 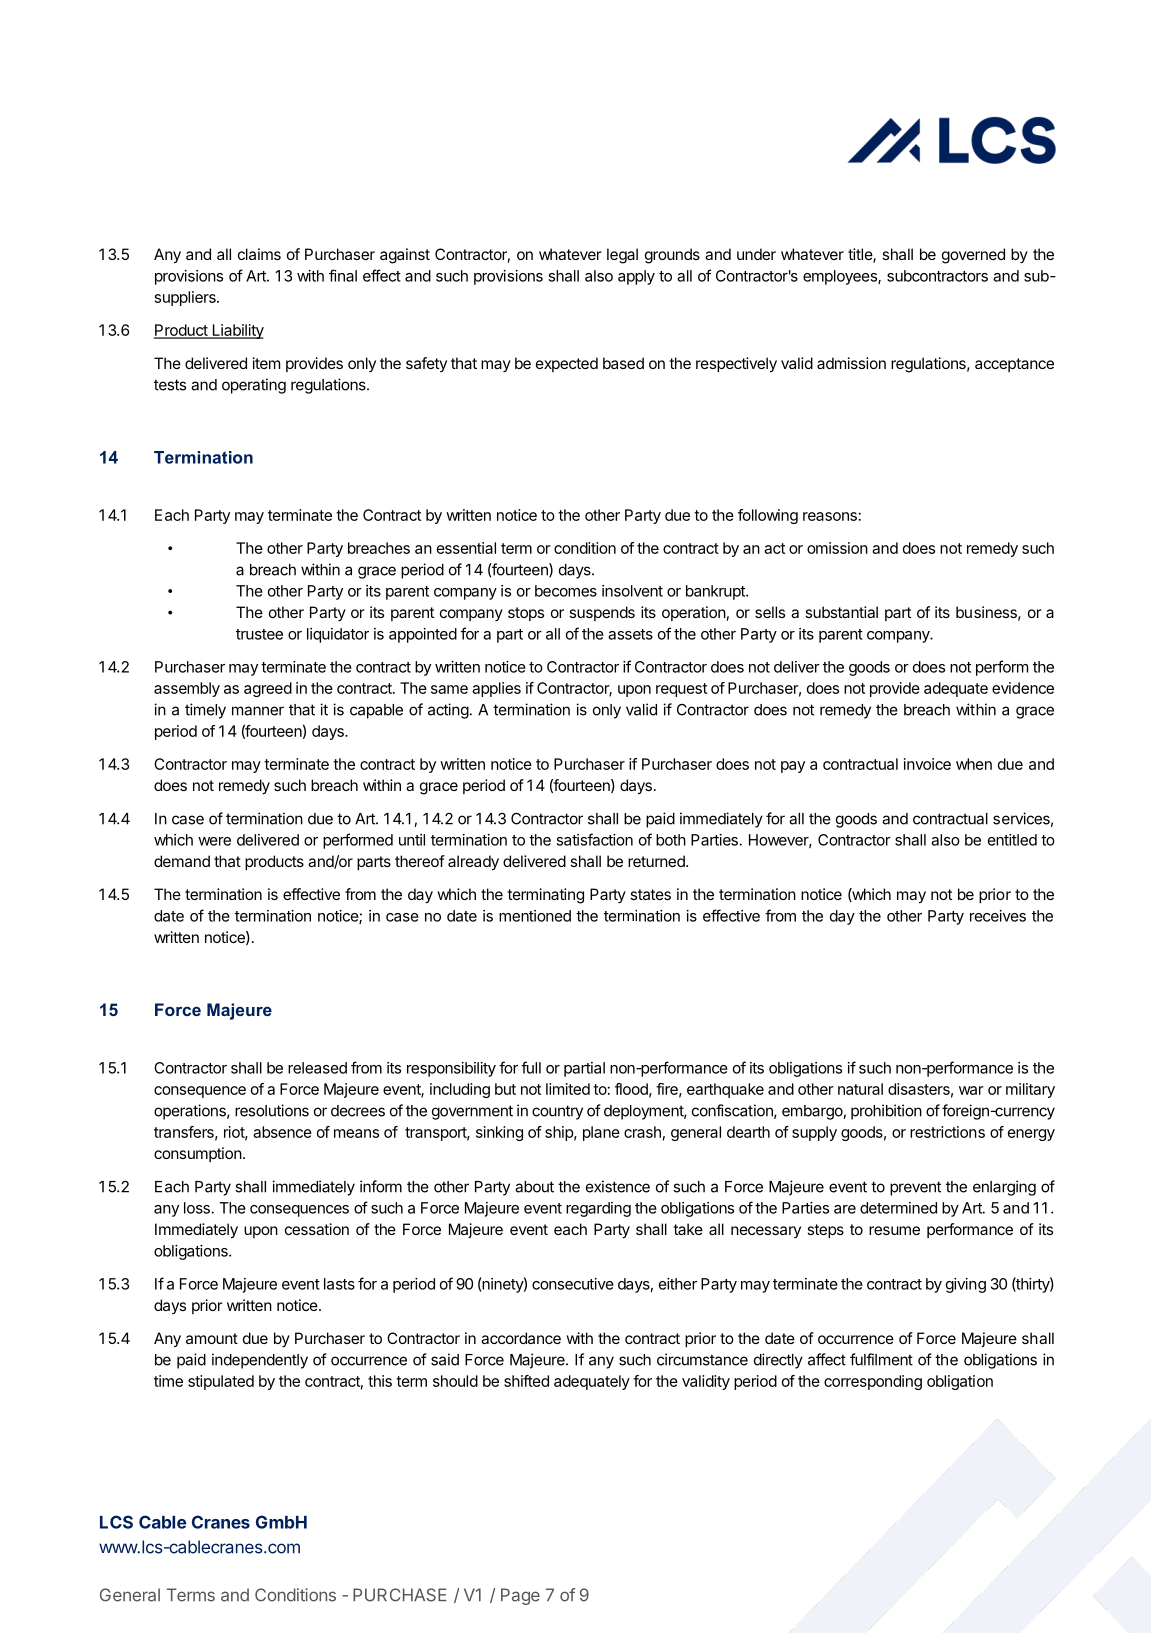 What do you see at coordinates (636, 277) in the screenshot?
I see `apply` at bounding box center [636, 277].
